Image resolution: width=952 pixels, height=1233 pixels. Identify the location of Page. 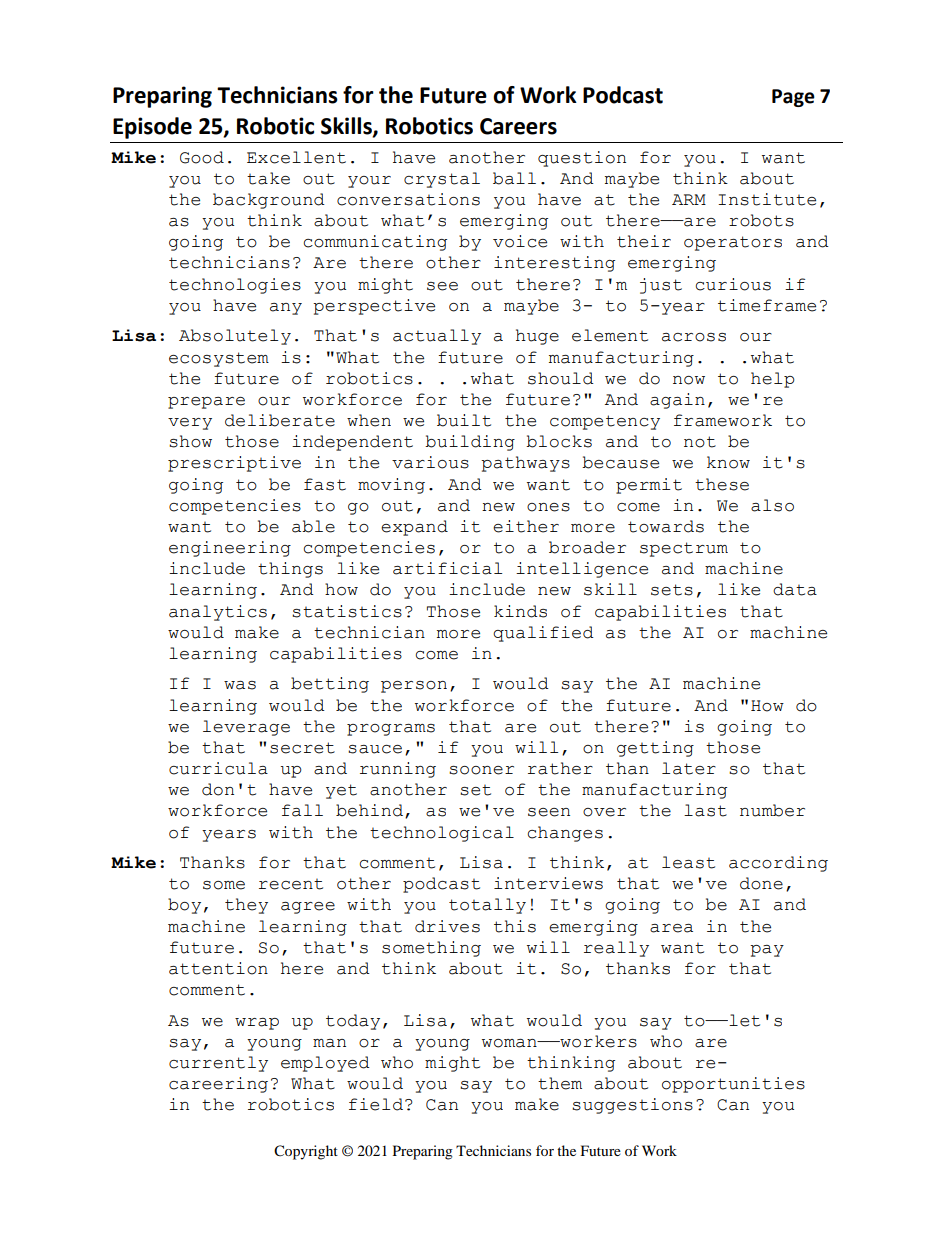
(793, 98).
